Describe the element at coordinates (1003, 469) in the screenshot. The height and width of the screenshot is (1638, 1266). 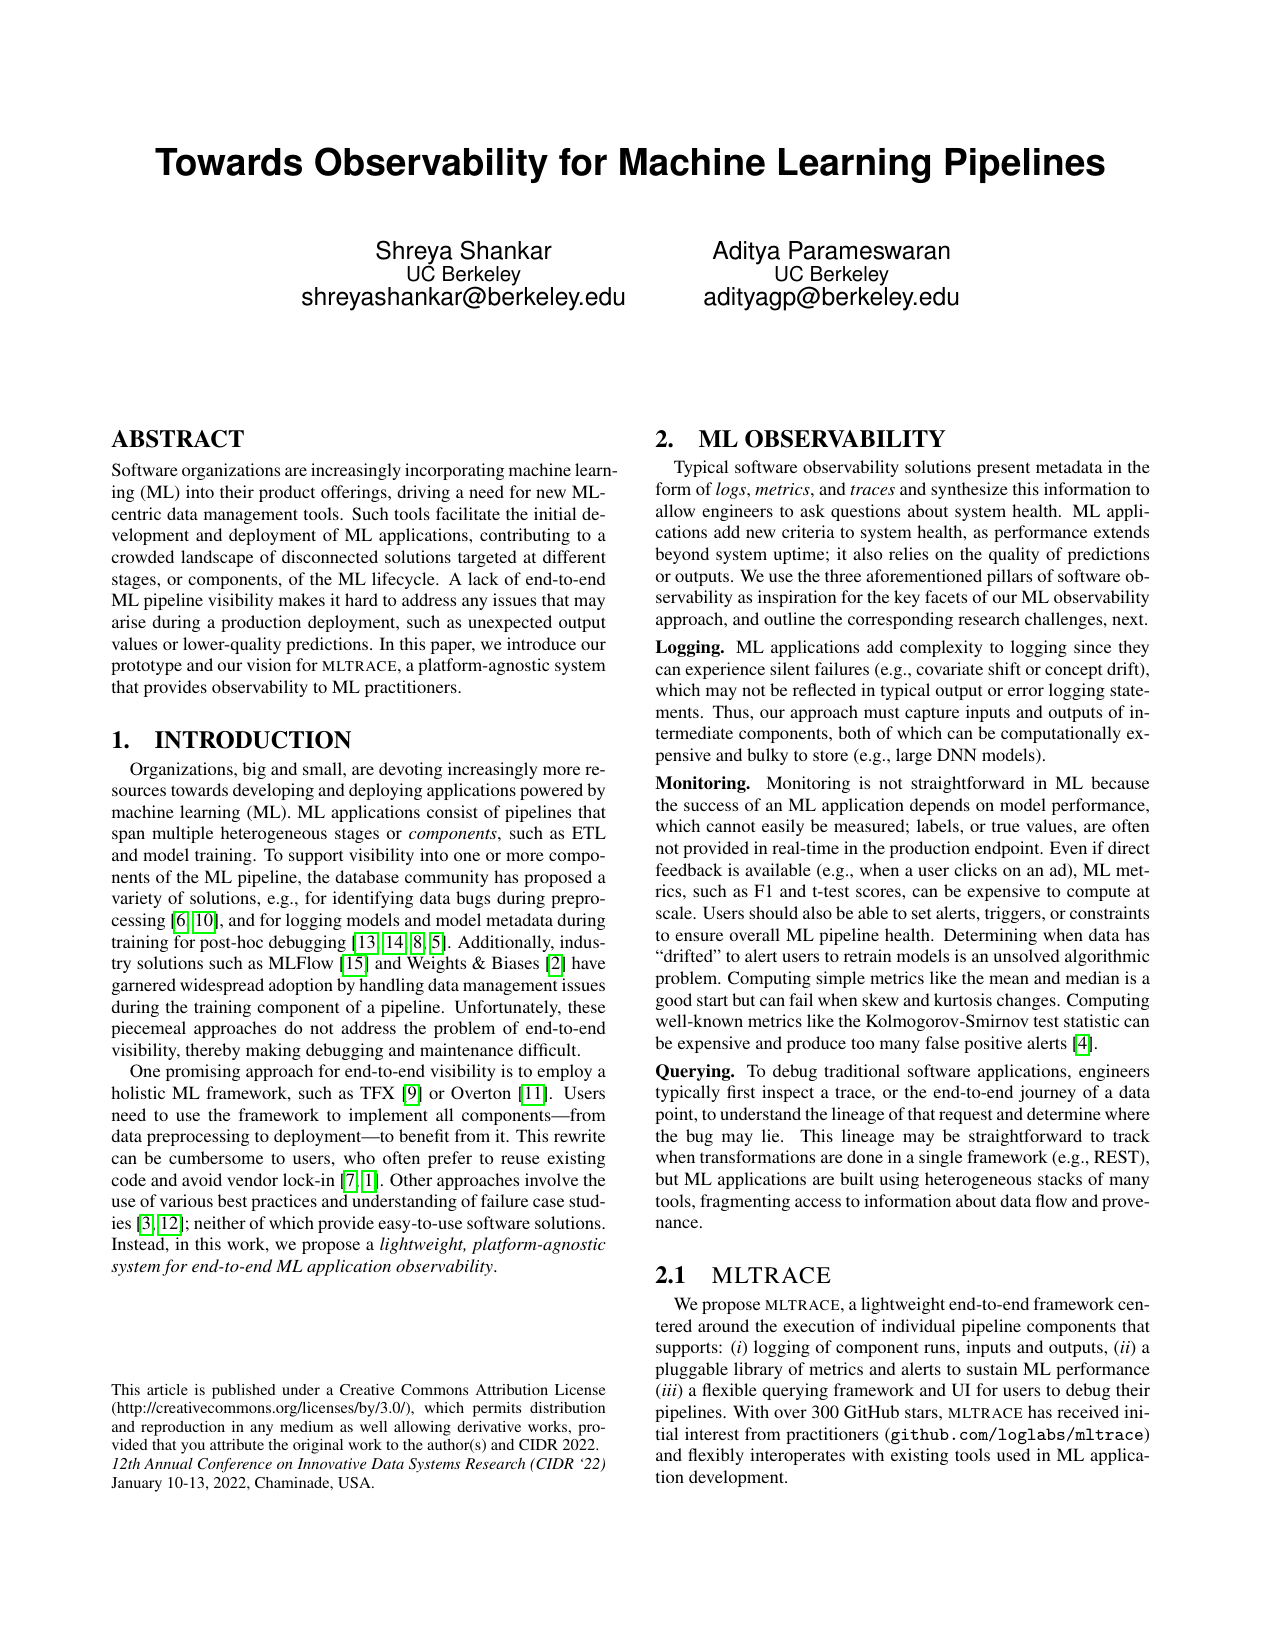
I see `present` at that location.
